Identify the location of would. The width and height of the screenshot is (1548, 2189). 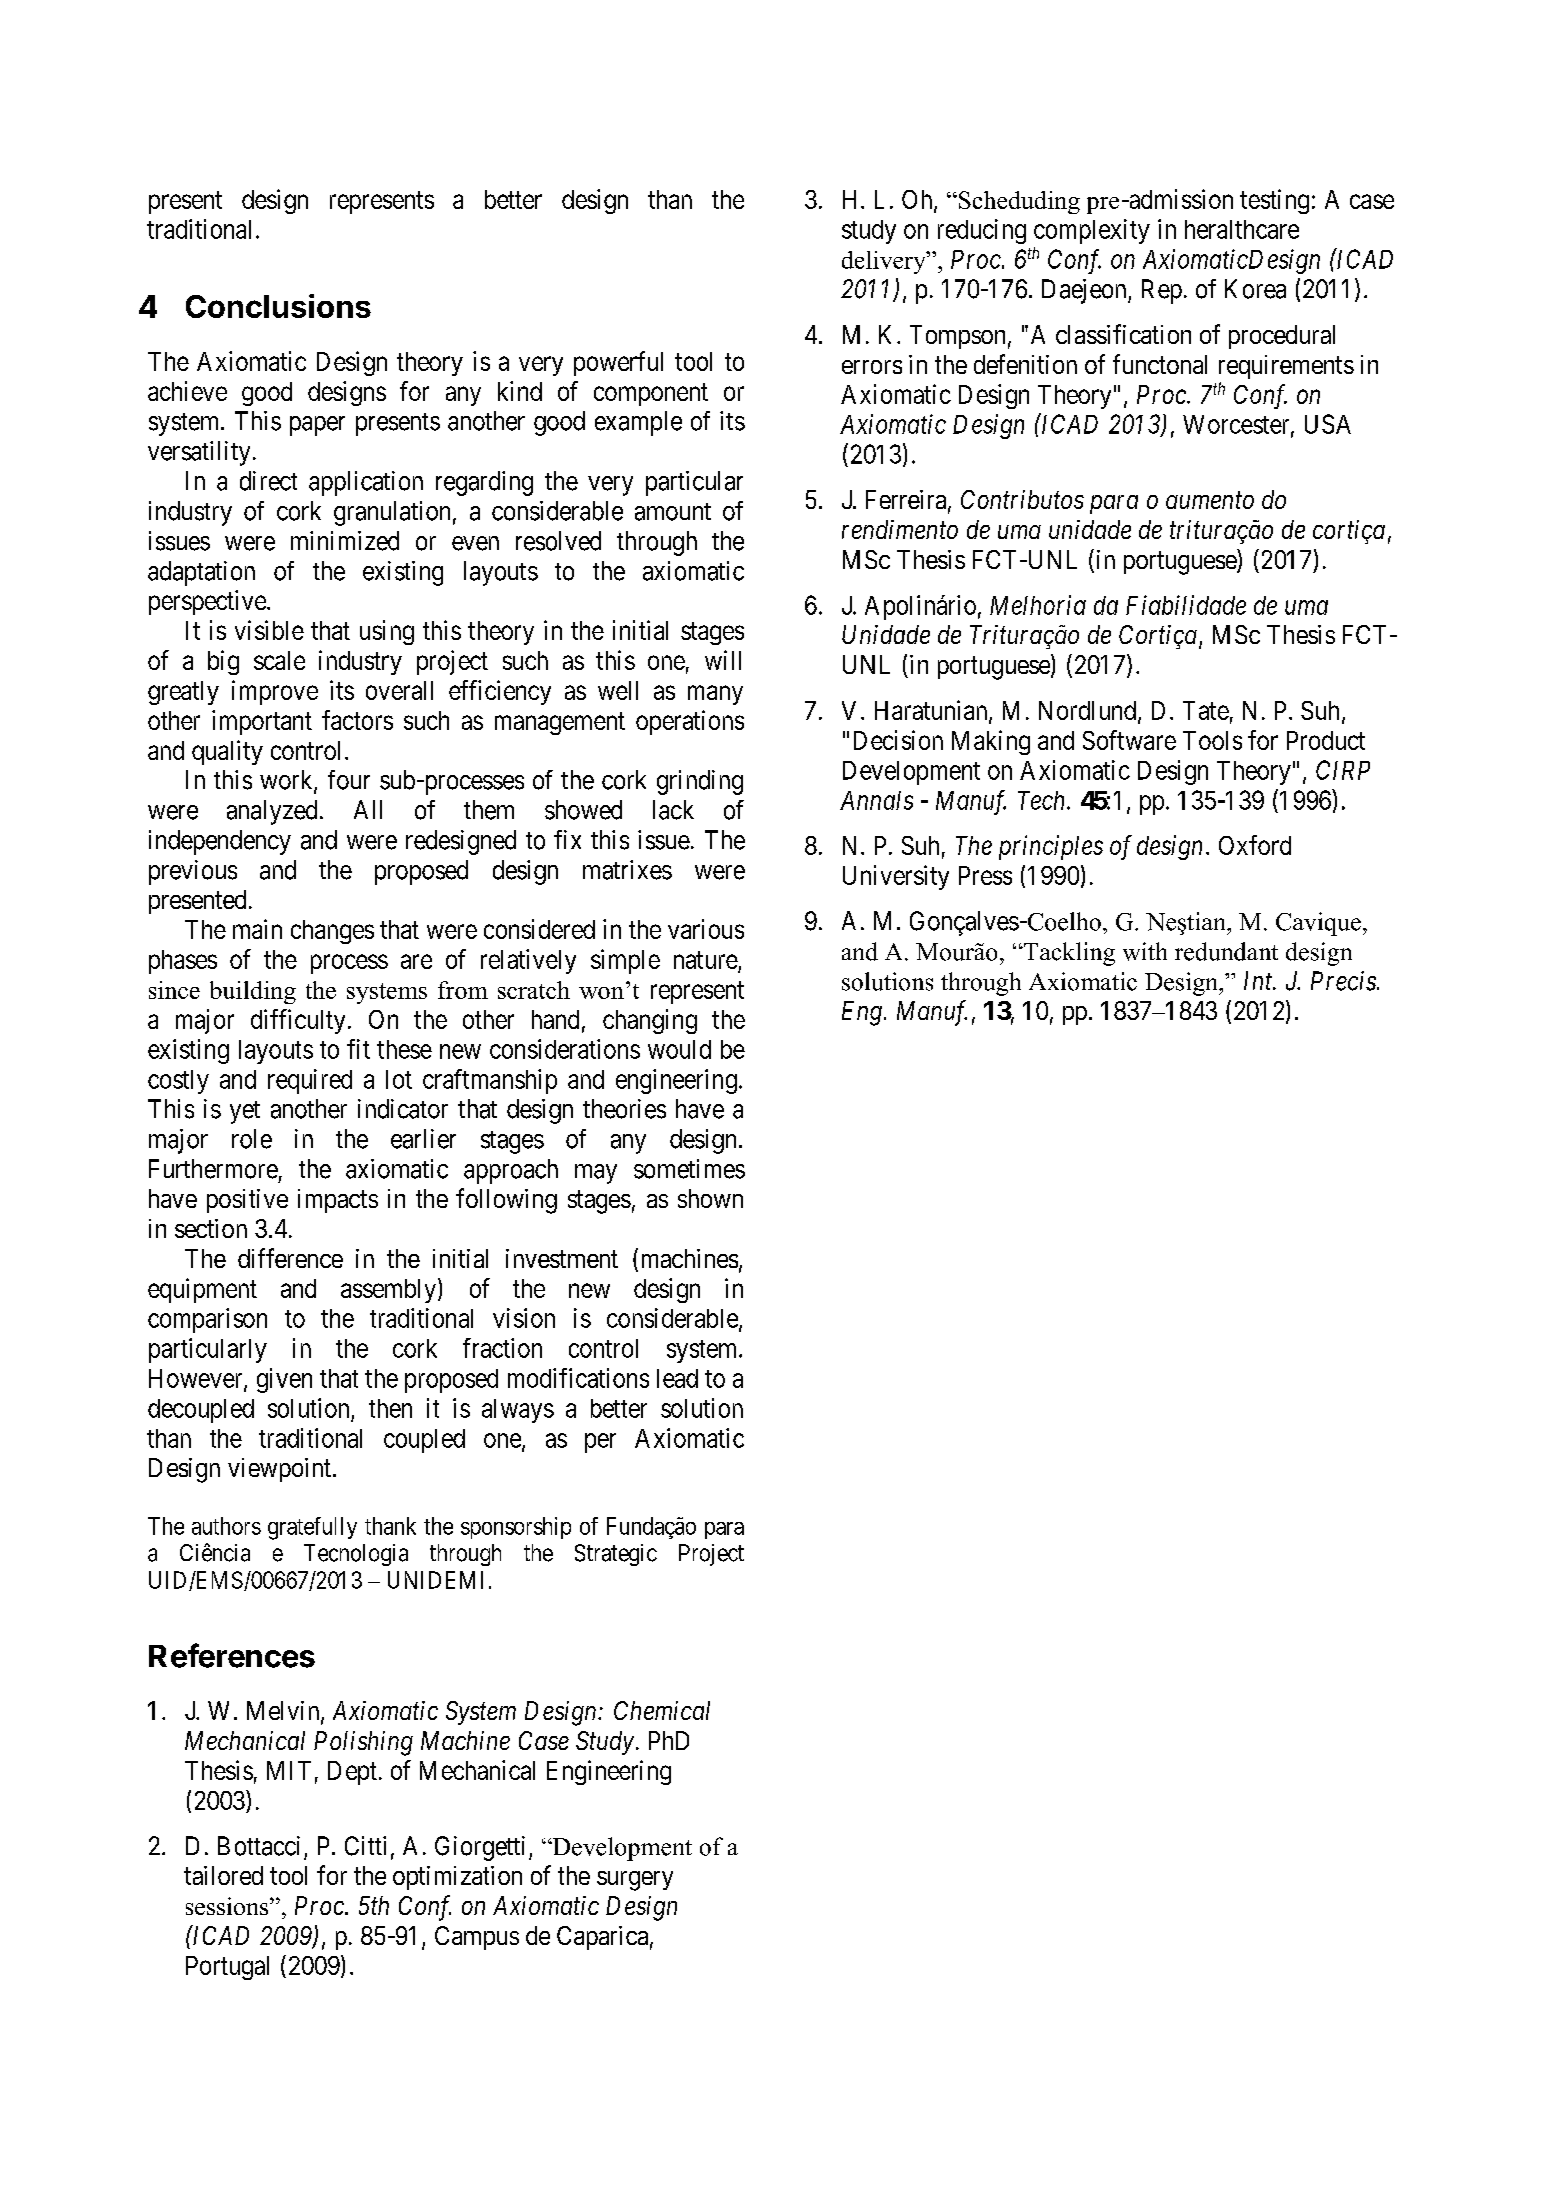
(679, 1049).
